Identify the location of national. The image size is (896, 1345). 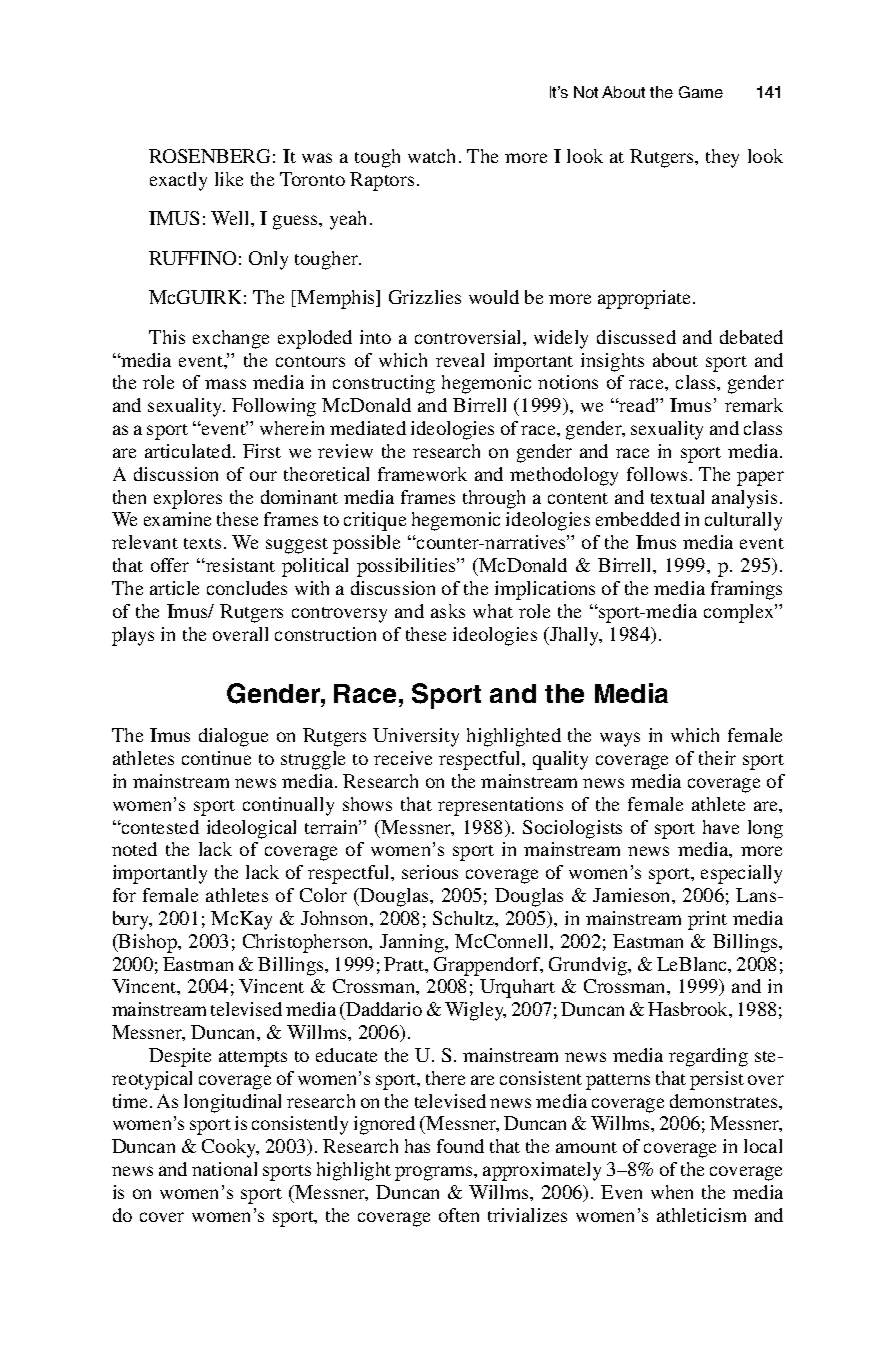
(224, 1169).
